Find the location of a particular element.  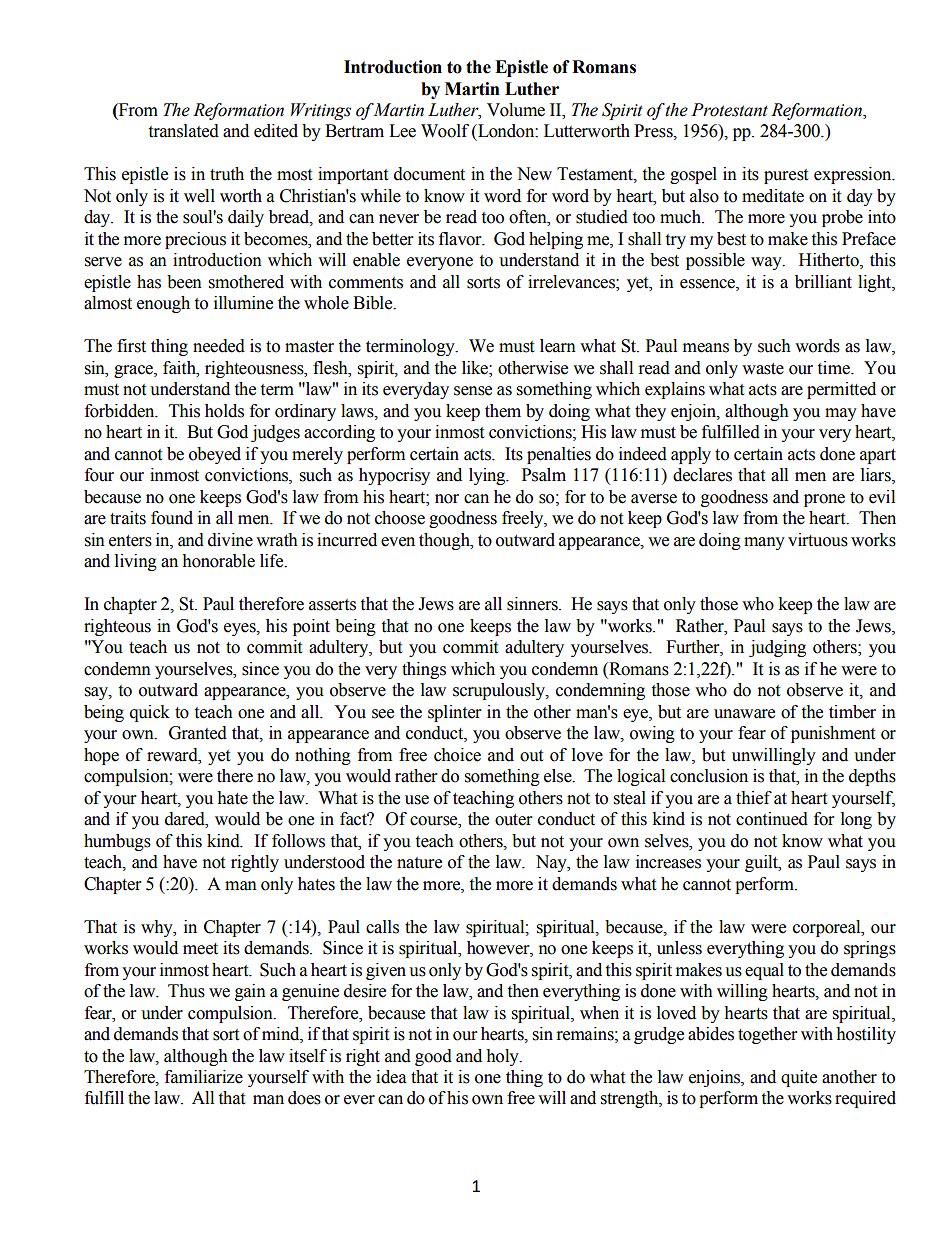

quite is located at coordinates (799, 1078).
